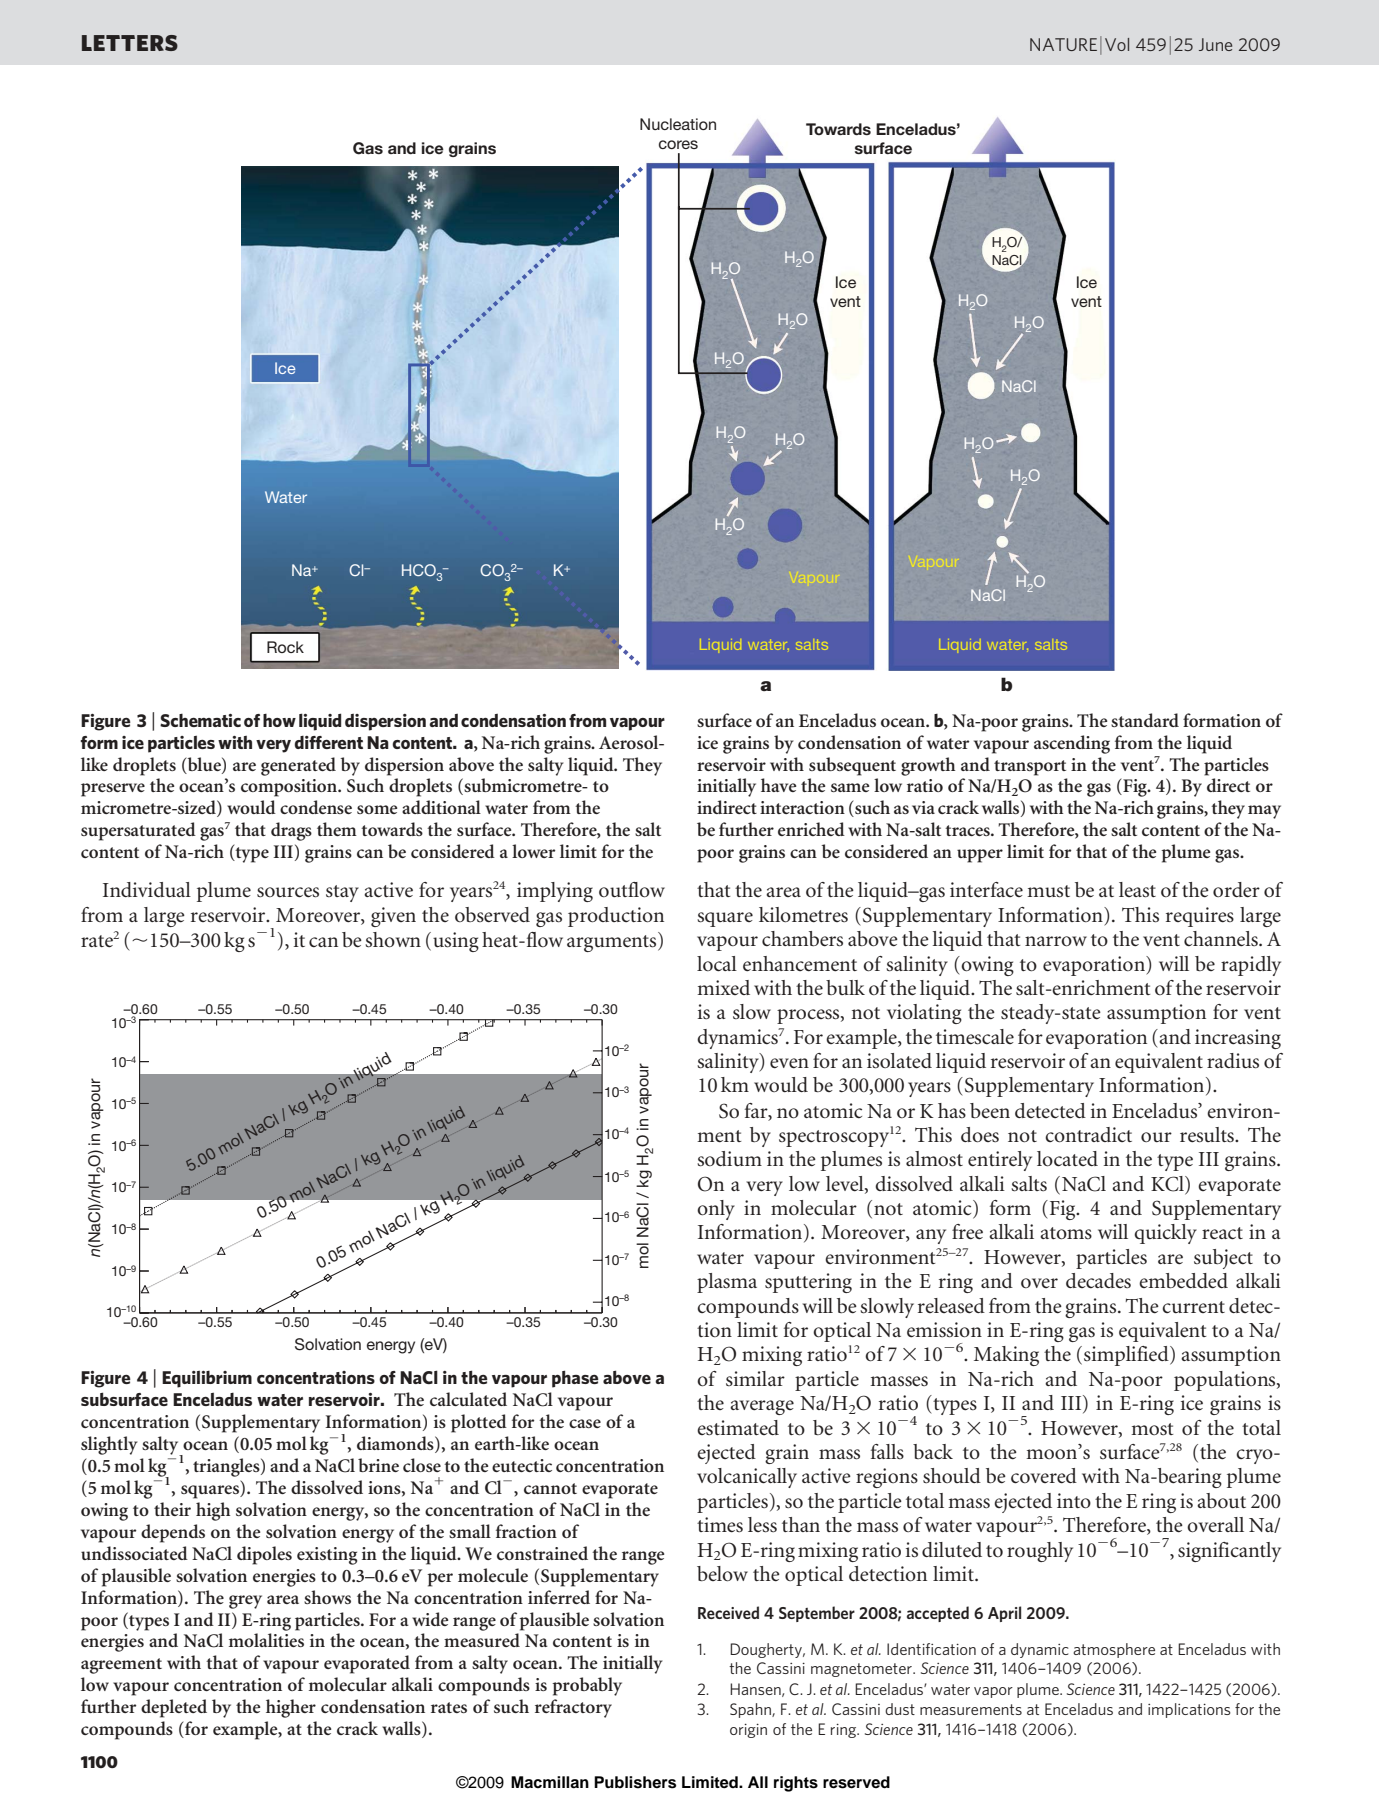  What do you see at coordinates (130, 43) in the document?
I see `LETTERS` at bounding box center [130, 43].
